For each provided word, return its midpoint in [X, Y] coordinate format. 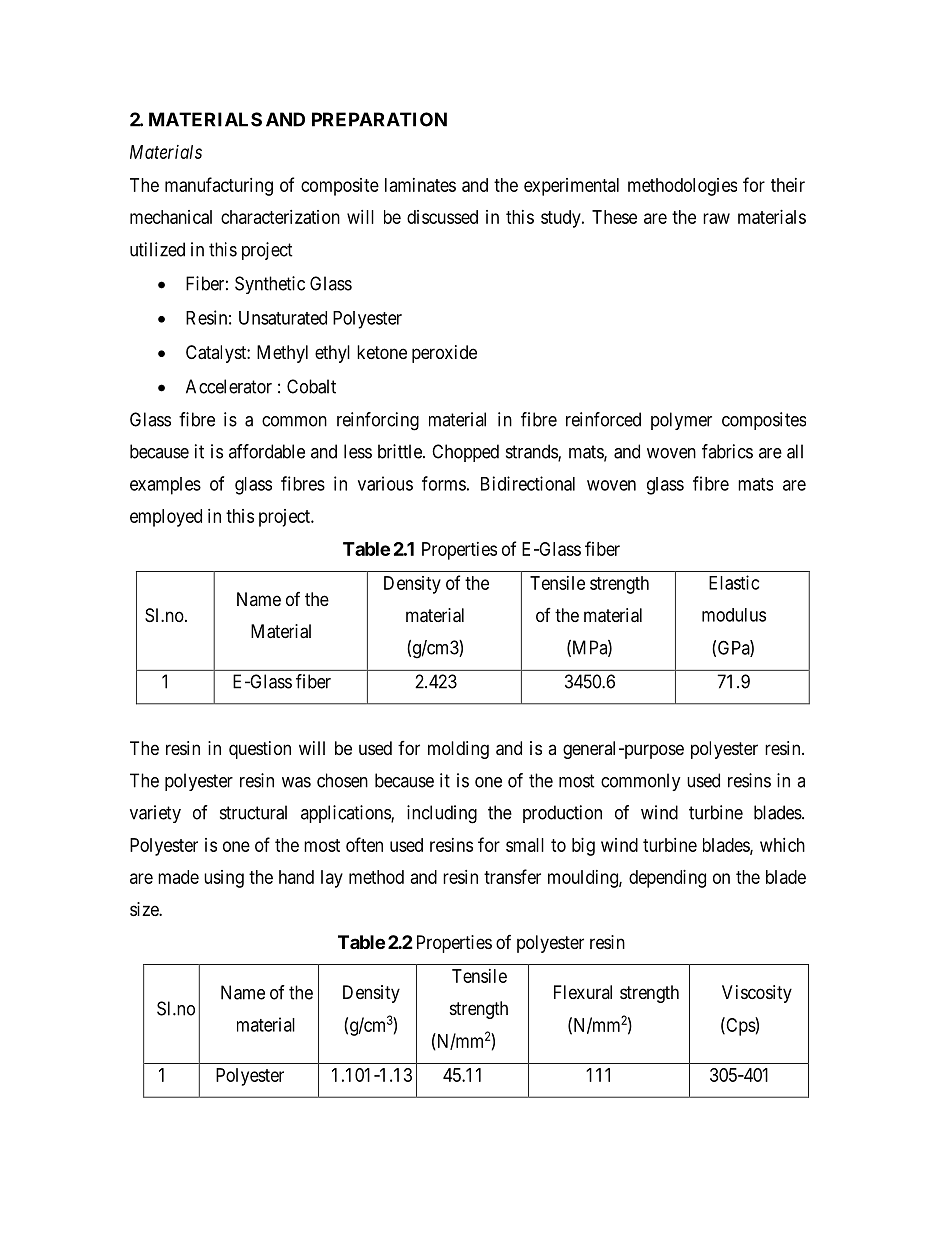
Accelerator [229, 386]
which [782, 845]
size [145, 909]
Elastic [734, 582]
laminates [420, 185]
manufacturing [219, 186]
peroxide [444, 354]
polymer [681, 421]
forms [444, 483]
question [260, 750]
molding [458, 750]
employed [166, 518]
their [788, 185]
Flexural [583, 992]
